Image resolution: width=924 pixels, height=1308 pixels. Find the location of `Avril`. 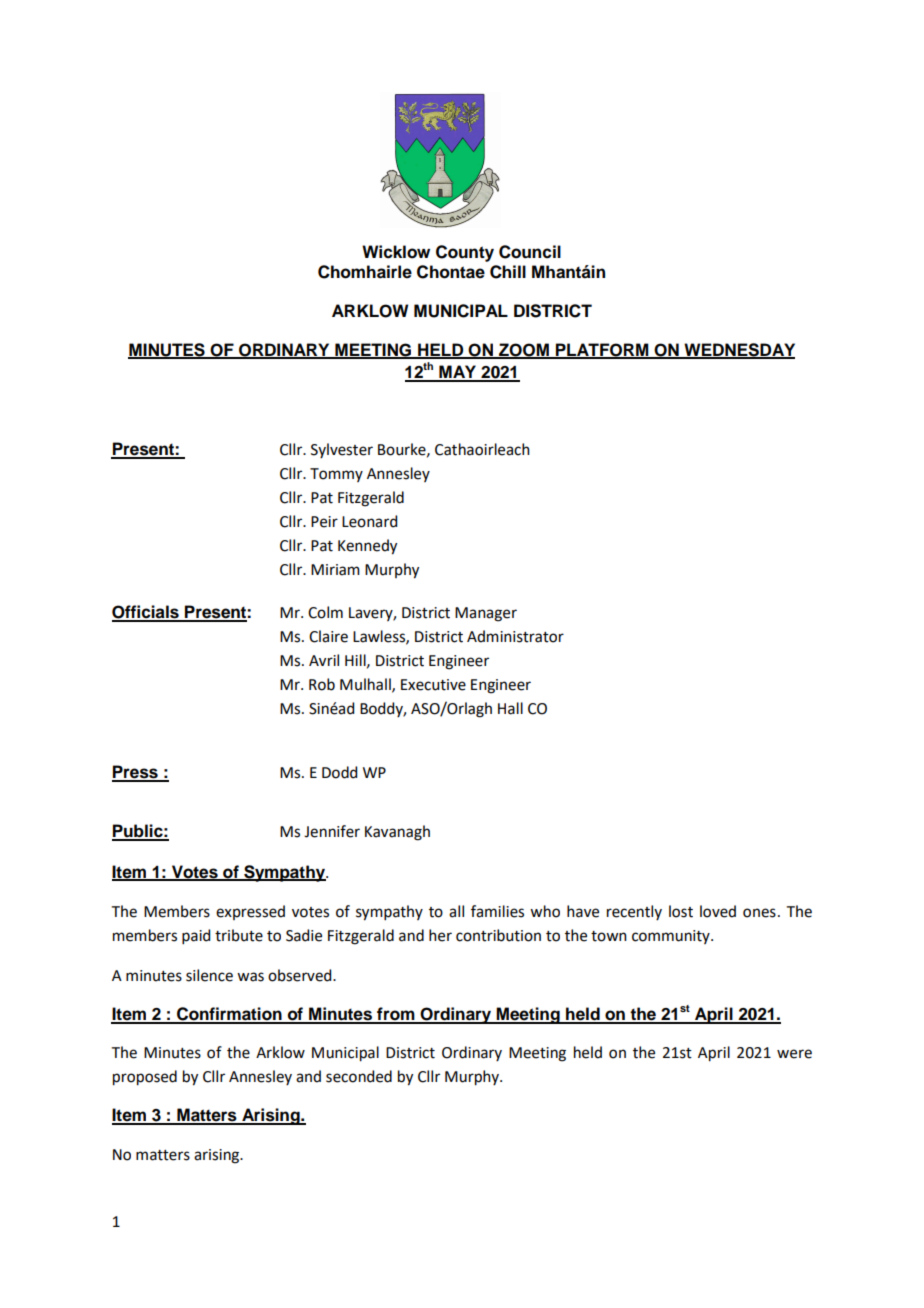

Avril is located at coordinates (324, 660).
